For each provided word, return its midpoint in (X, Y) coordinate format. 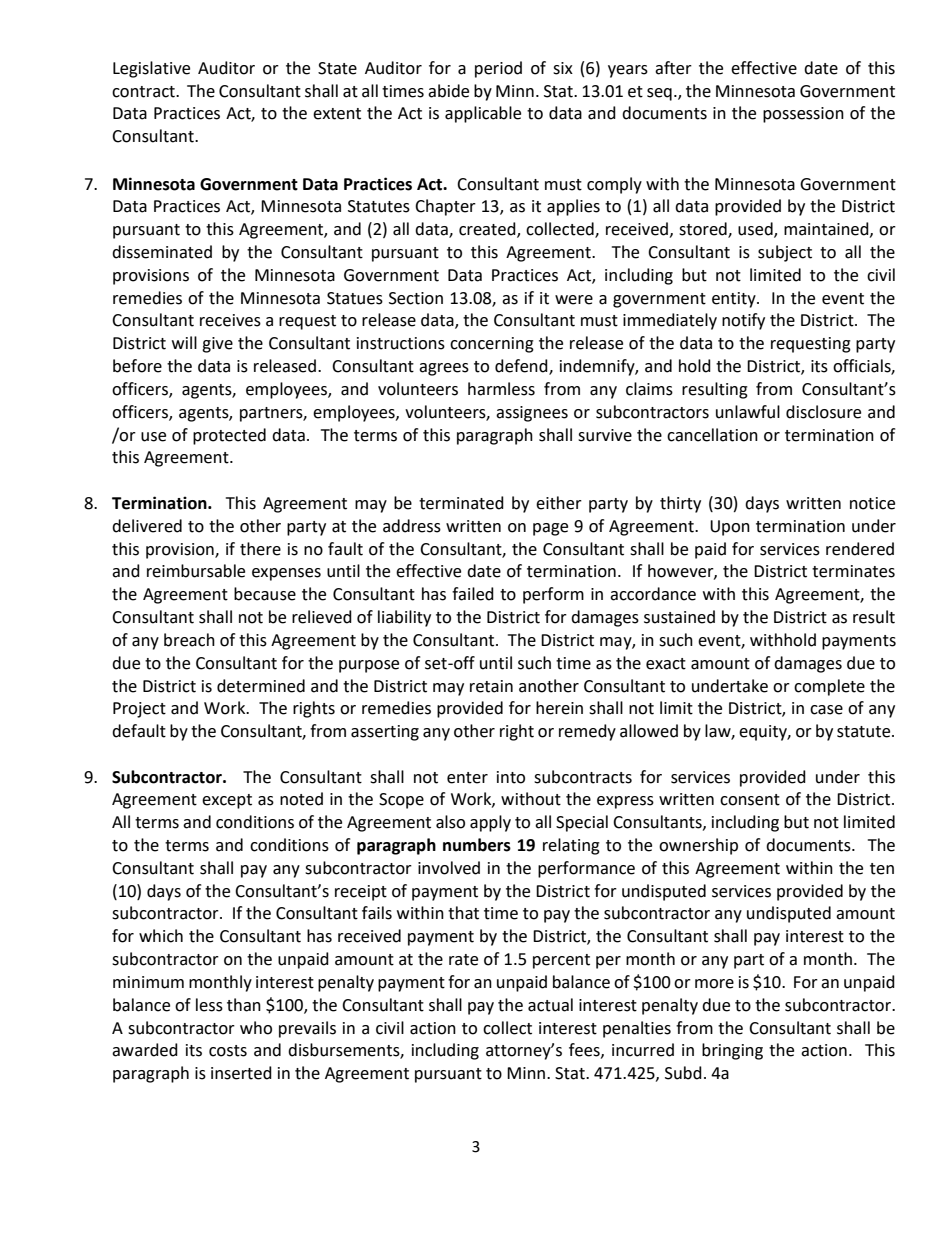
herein (559, 708)
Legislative (151, 69)
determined (261, 686)
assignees (532, 414)
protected (229, 436)
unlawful (748, 412)
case (826, 710)
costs (228, 1051)
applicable (483, 114)
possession (803, 115)
